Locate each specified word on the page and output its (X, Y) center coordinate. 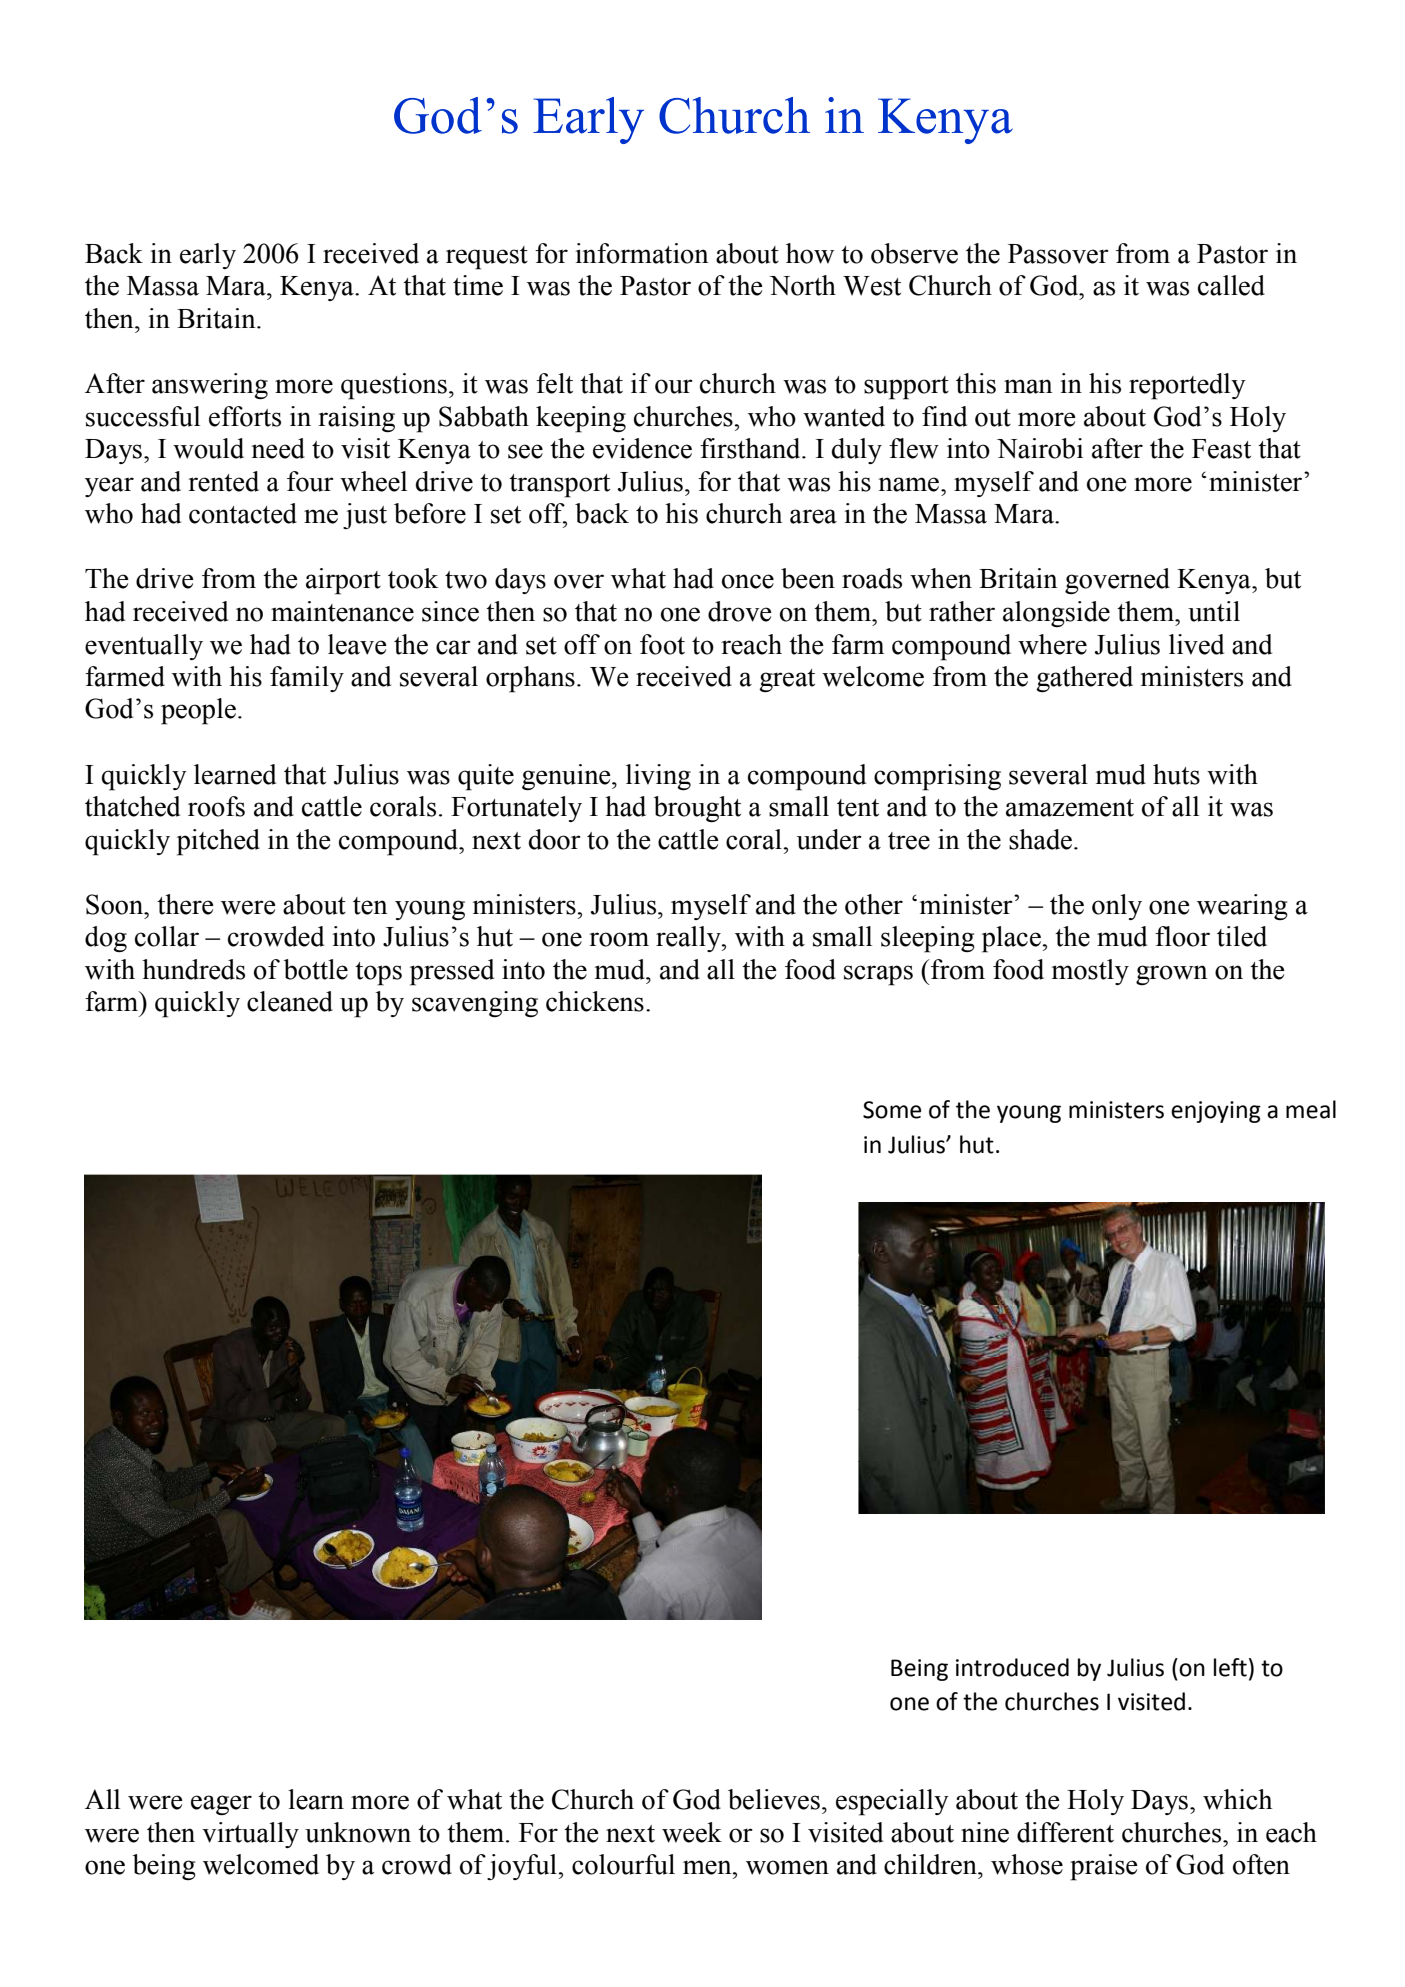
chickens (595, 1001)
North (803, 285)
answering (210, 386)
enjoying (1216, 1112)
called (1231, 285)
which (1237, 1799)
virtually (250, 1835)
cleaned (290, 1001)
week (692, 1832)
